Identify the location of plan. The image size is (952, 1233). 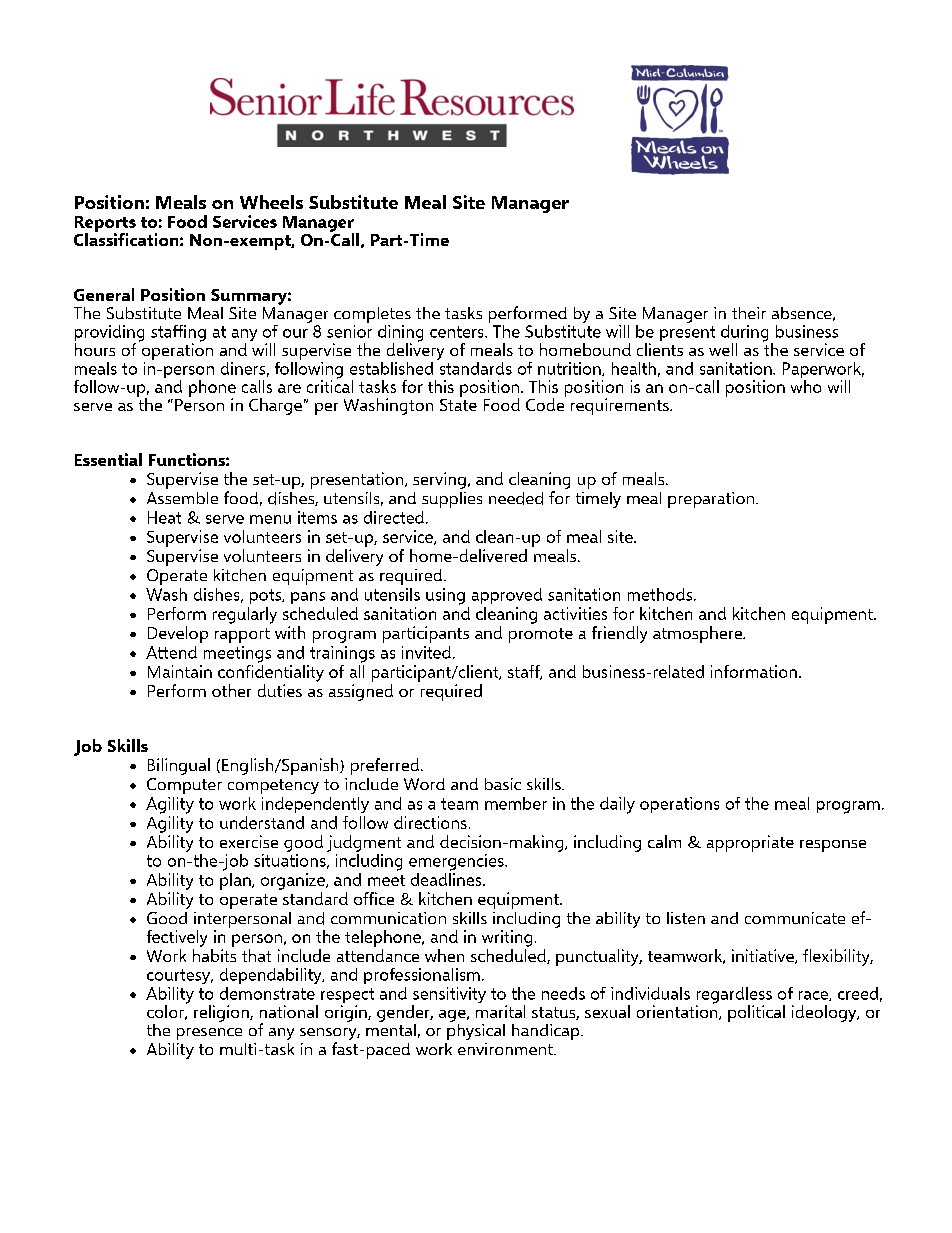
(236, 880).
